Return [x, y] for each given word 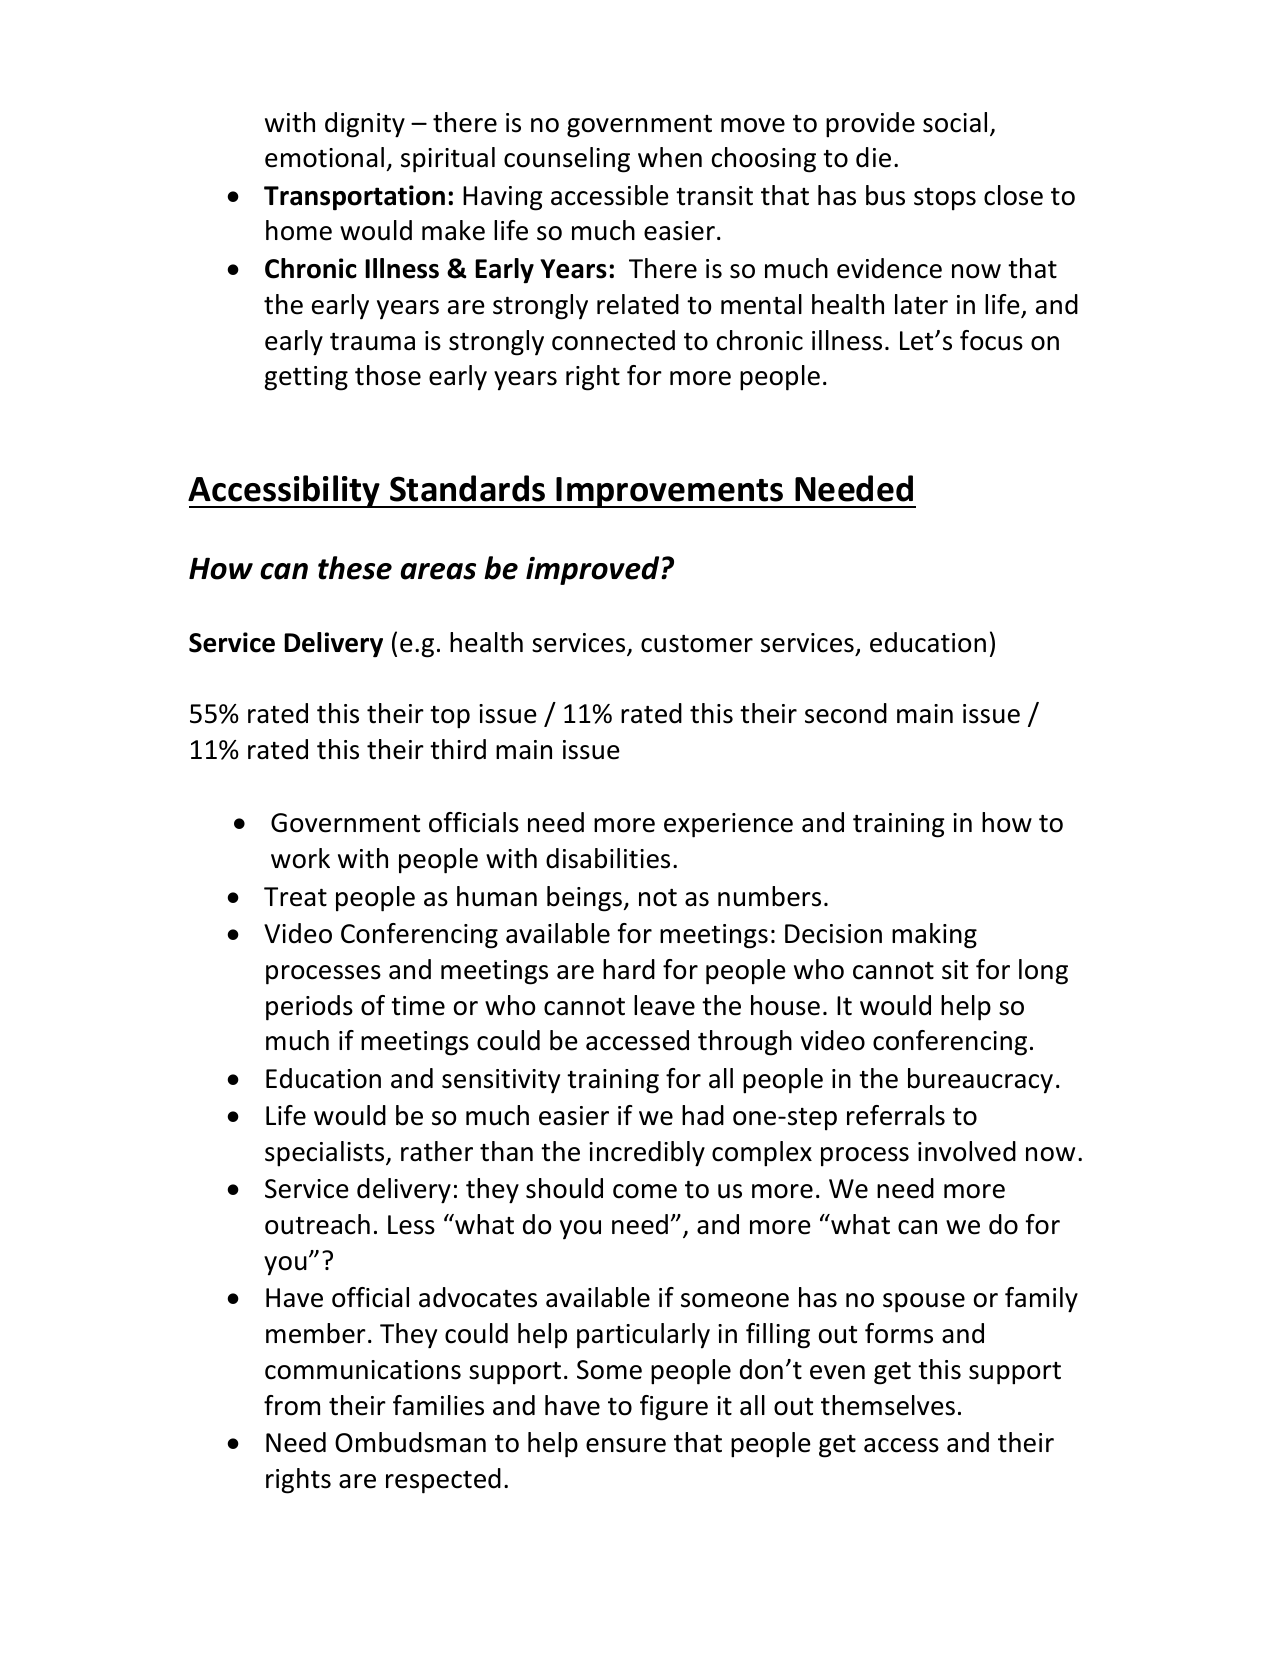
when [670, 157]
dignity [365, 125]
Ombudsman [410, 1442]
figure [674, 1408]
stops [945, 199]
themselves [888, 1405]
